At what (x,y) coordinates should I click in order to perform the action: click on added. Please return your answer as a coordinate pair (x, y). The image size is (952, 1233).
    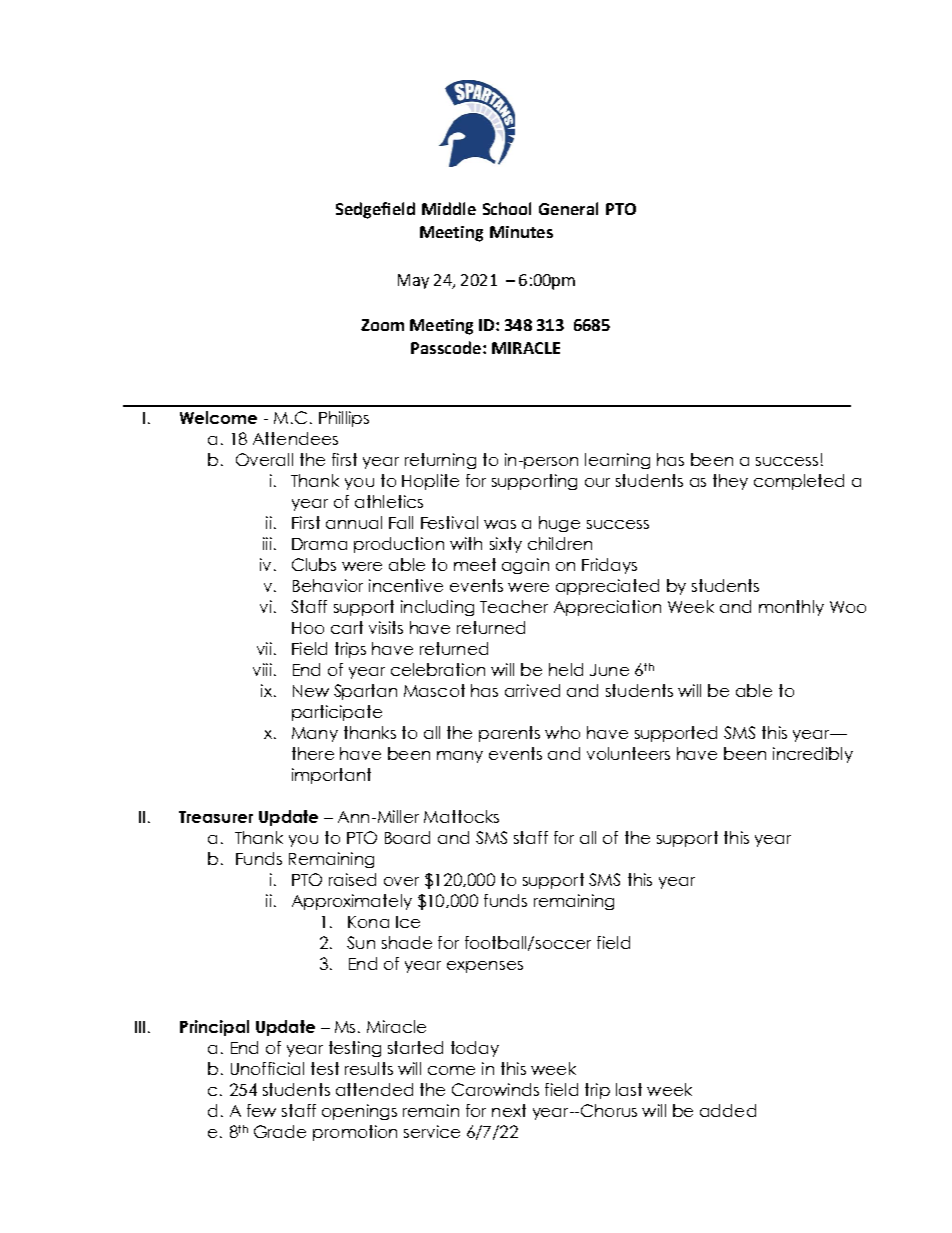
    Looking at the image, I should click on (728, 1110).
